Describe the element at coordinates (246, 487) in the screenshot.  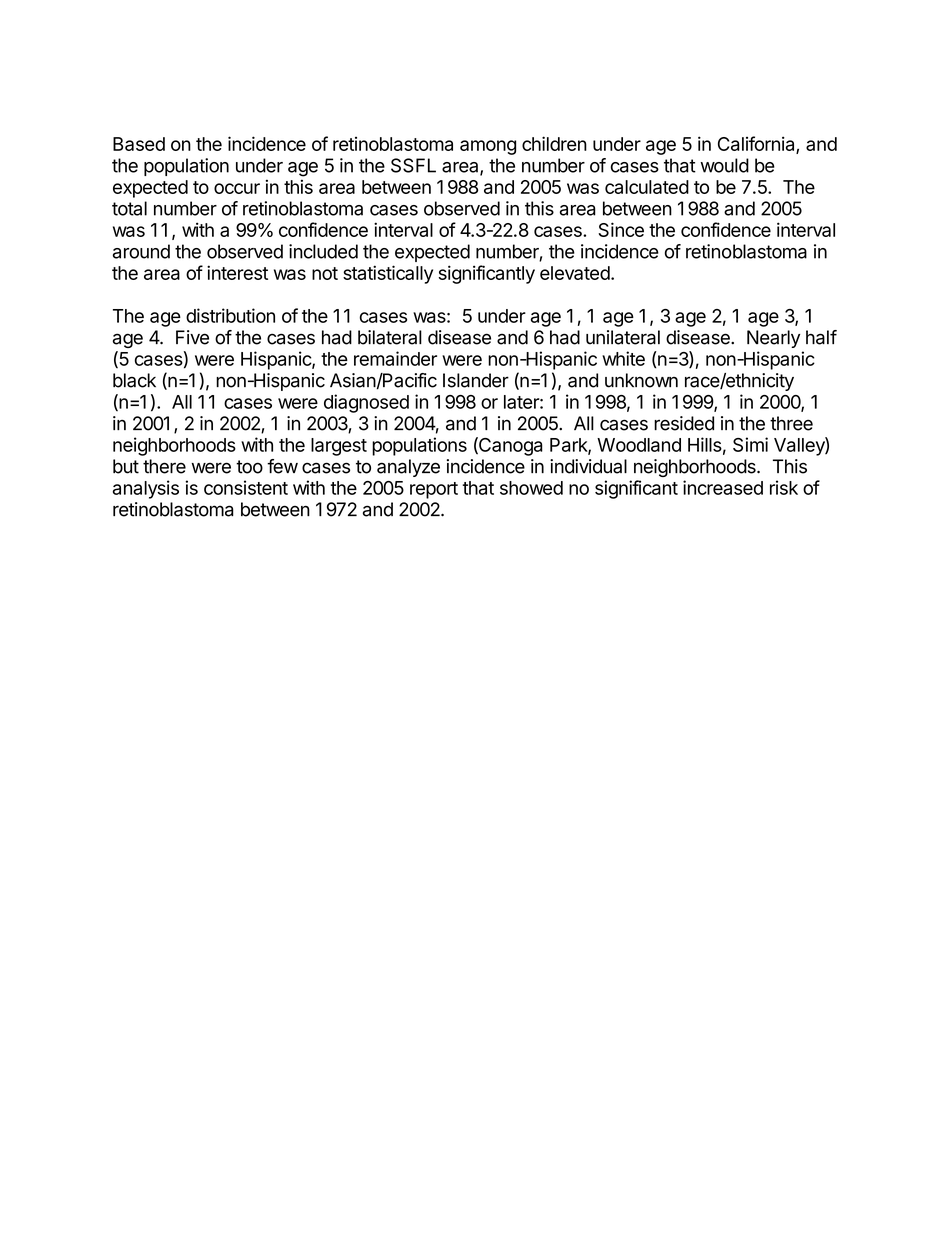
I see `consistent` at that location.
